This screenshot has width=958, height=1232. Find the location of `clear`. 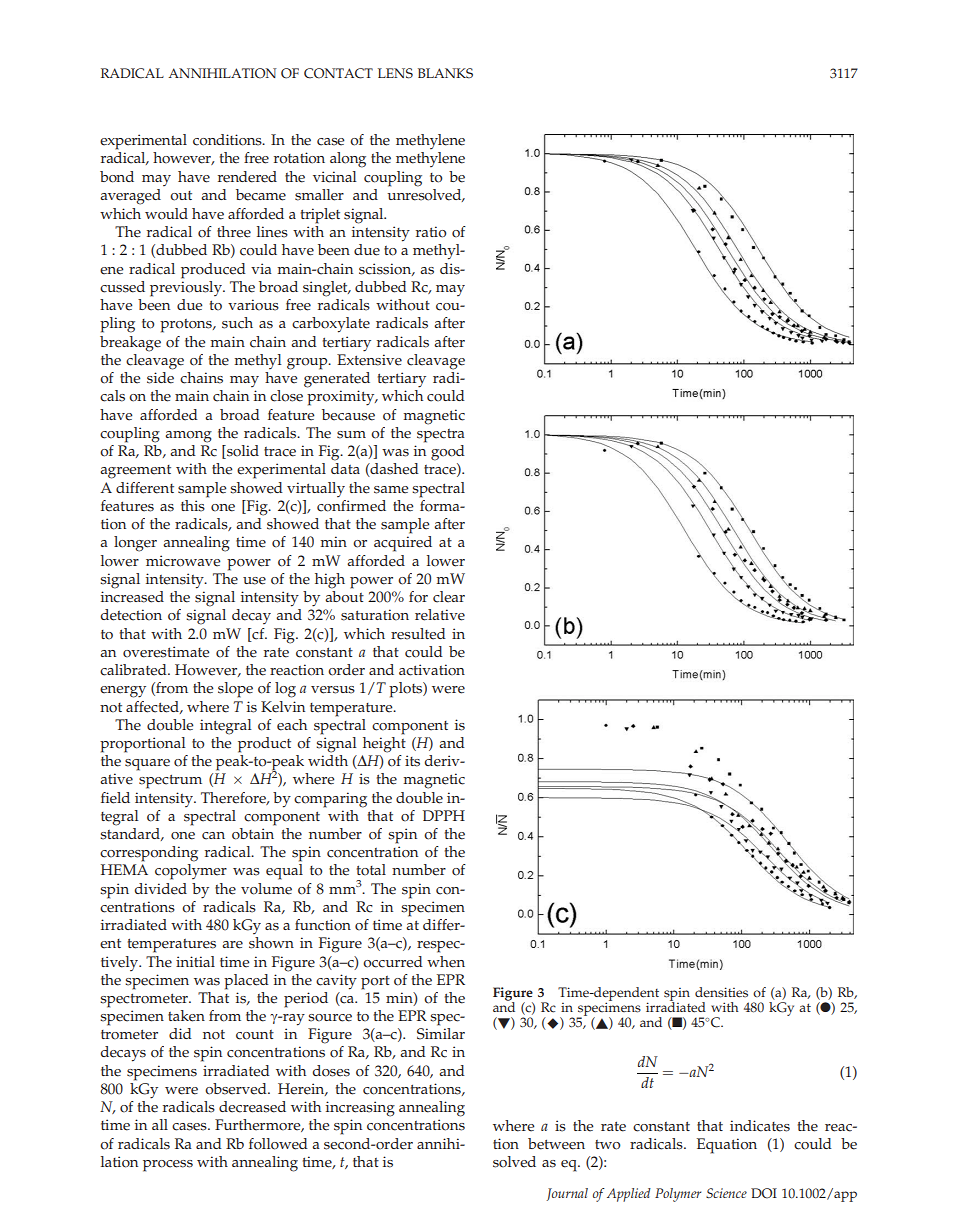

clear is located at coordinates (449, 597).
